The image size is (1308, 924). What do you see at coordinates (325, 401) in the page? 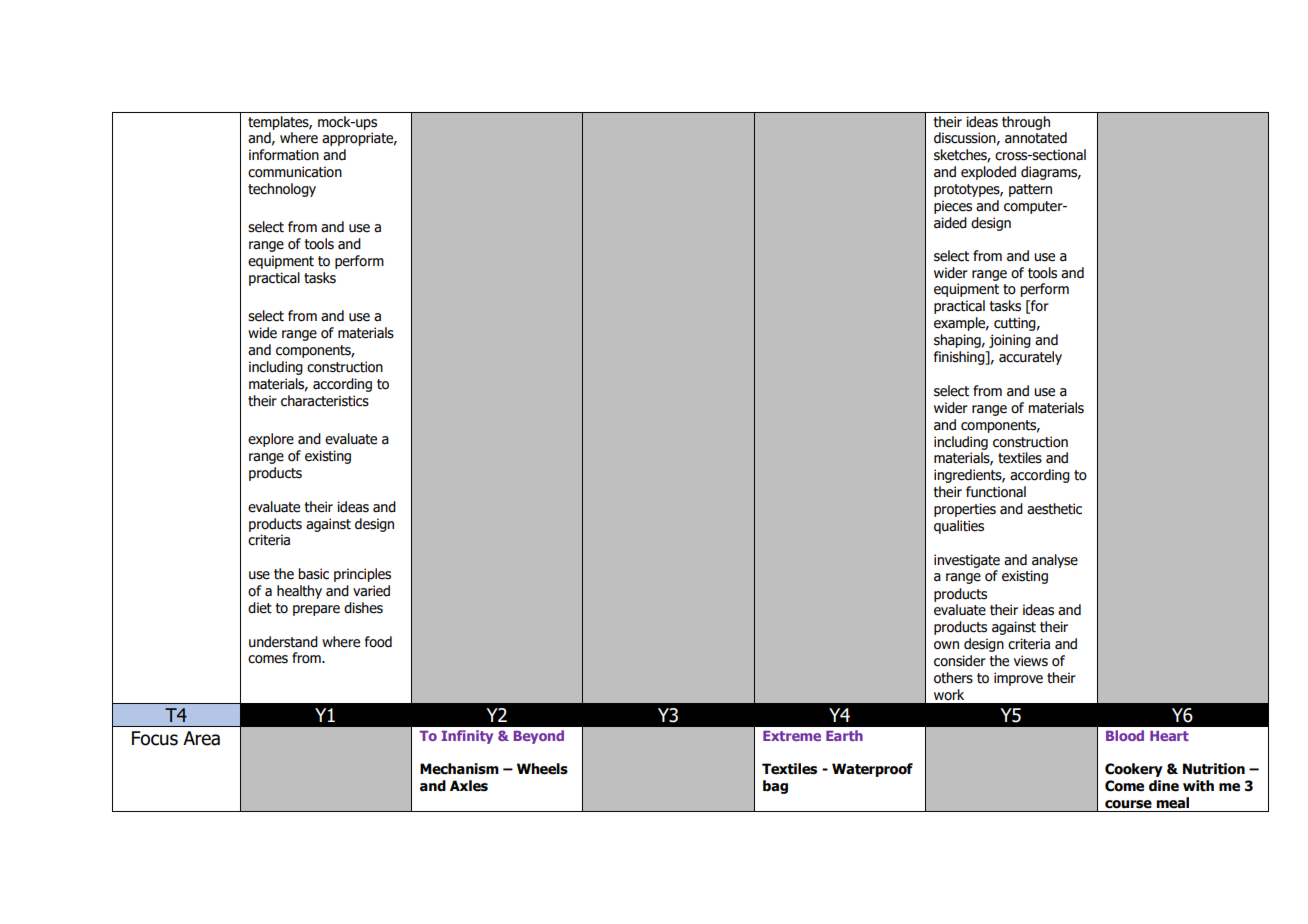
I see `characteristics` at bounding box center [325, 401].
